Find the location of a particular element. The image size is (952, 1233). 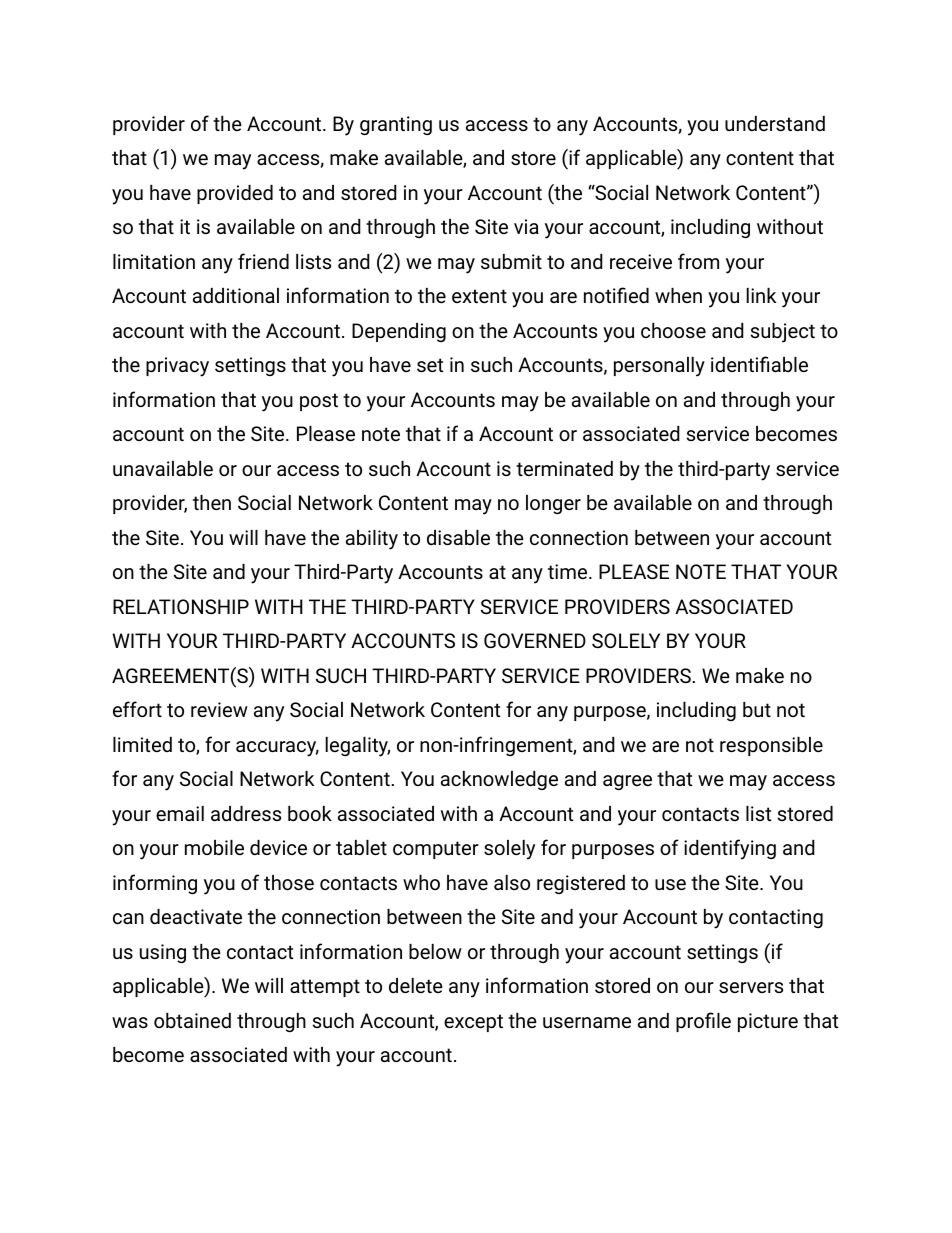

but is located at coordinates (757, 709).
